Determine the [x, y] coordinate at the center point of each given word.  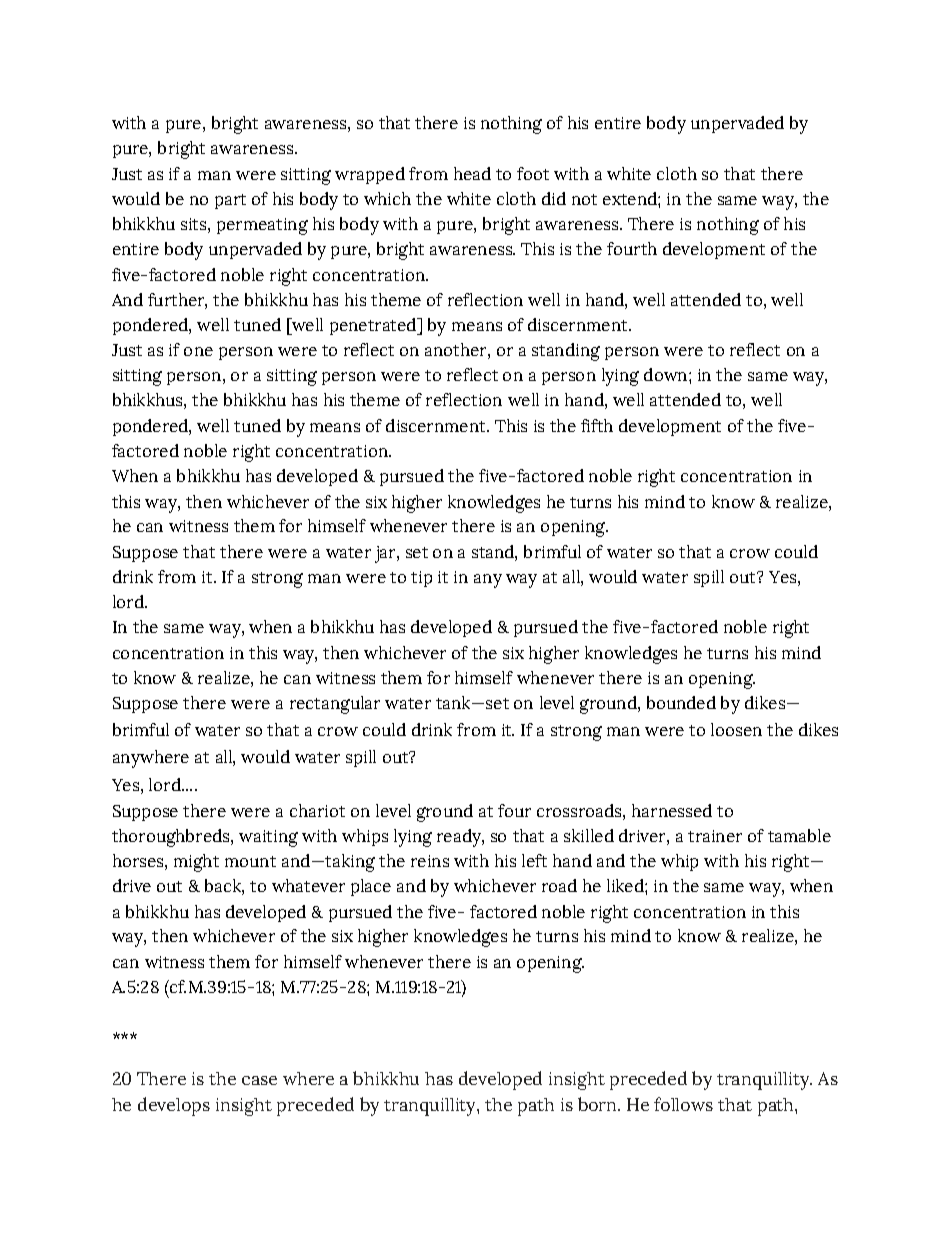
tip [421, 579]
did [554, 198]
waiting [268, 838]
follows [683, 1104]
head [472, 173]
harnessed [672, 810]
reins [430, 861]
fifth [597, 425]
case [259, 1080]
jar [386, 554]
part [230, 201]
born [599, 1104]
